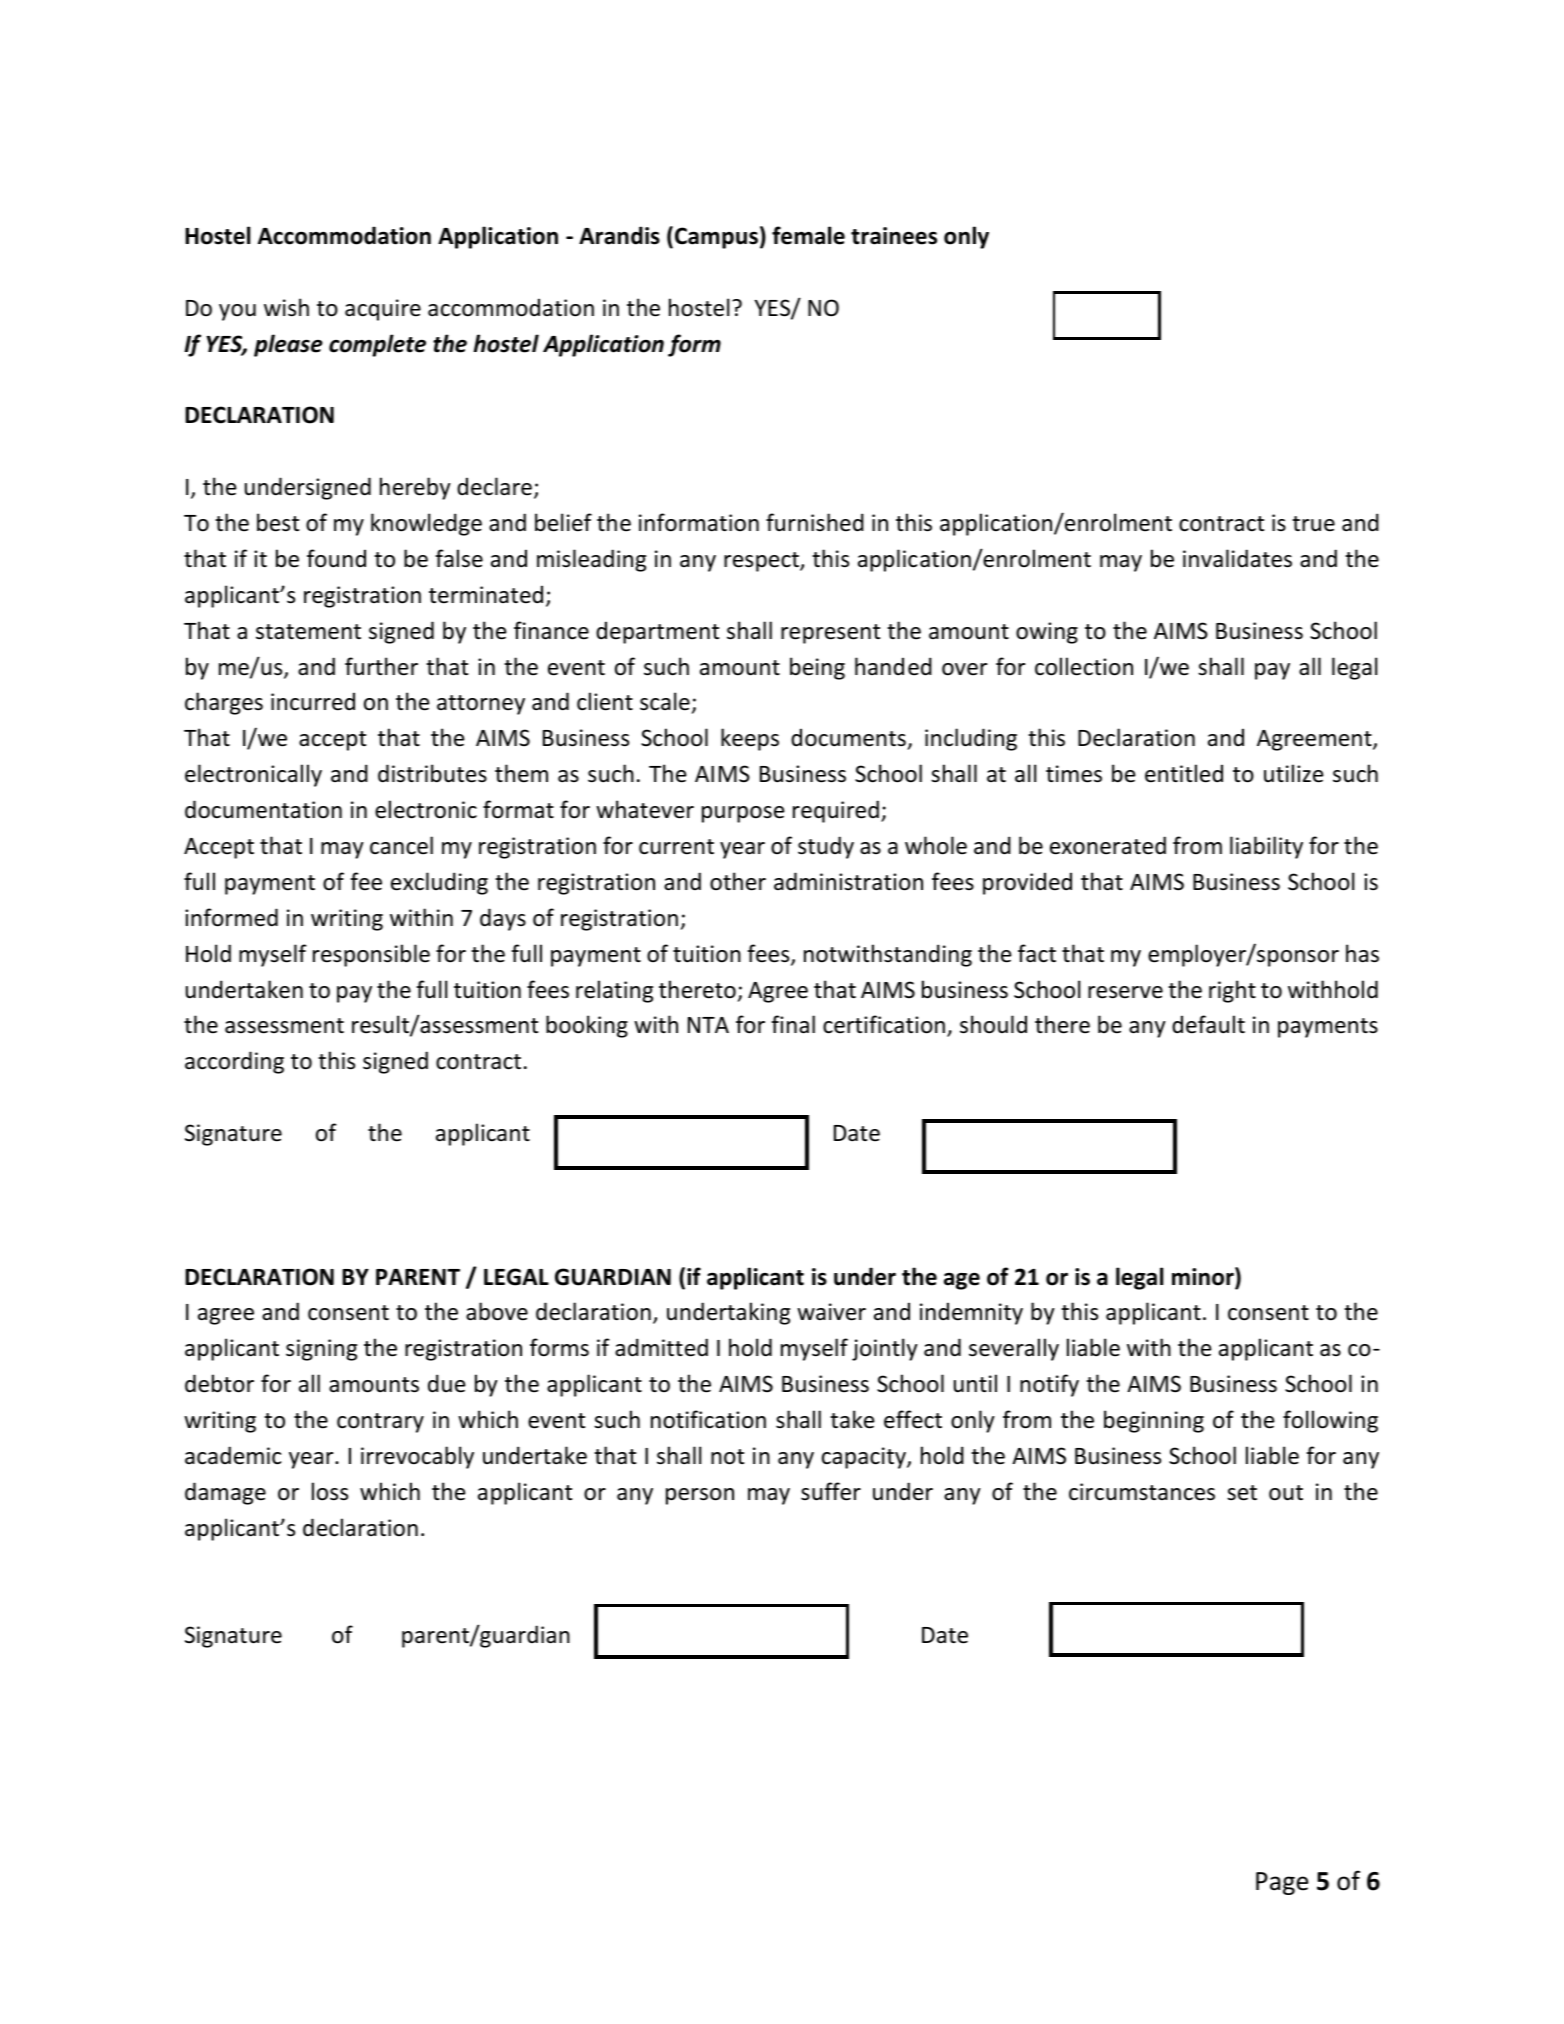  Describe the element at coordinates (225, 1493) in the image. I see `damage` at that location.
